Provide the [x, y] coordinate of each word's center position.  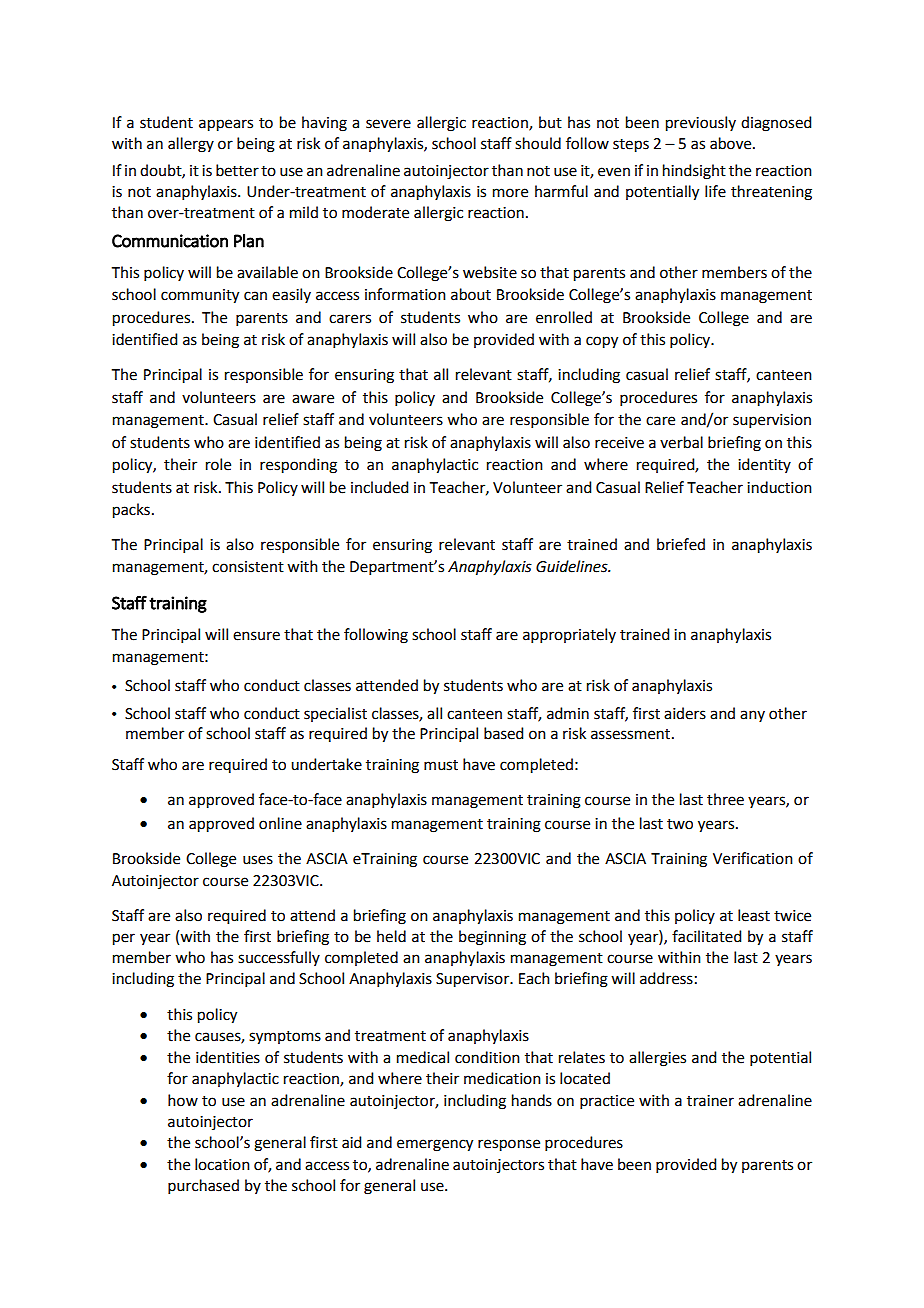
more [510, 193]
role [218, 464]
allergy [191, 145]
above [732, 143]
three [725, 799]
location [222, 1164]
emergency [435, 1145]
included [379, 487]
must [441, 765]
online [280, 823]
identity [764, 465]
